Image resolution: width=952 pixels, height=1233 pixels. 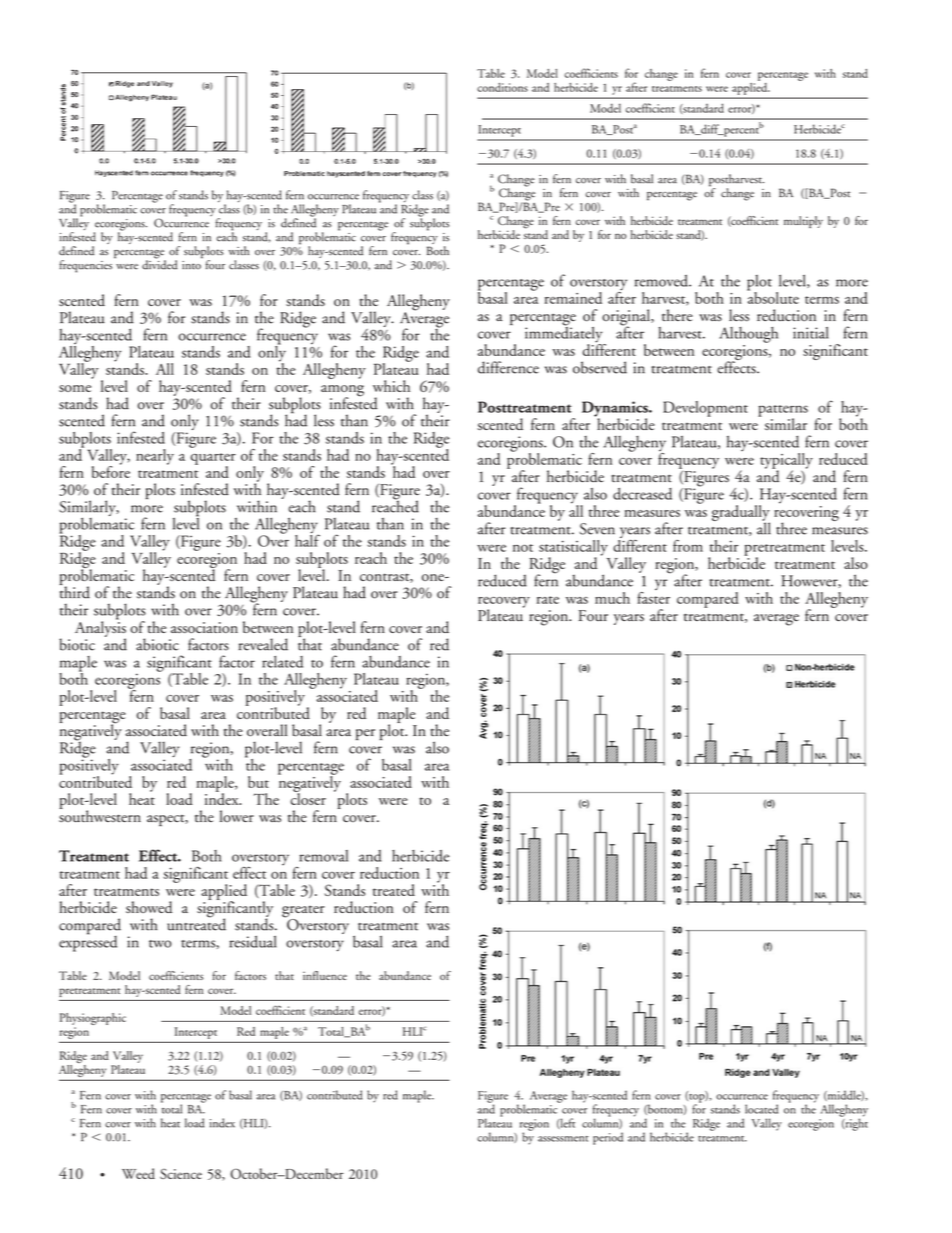 What do you see at coordinates (181, 1174) in the page?
I see `Science` at bounding box center [181, 1174].
